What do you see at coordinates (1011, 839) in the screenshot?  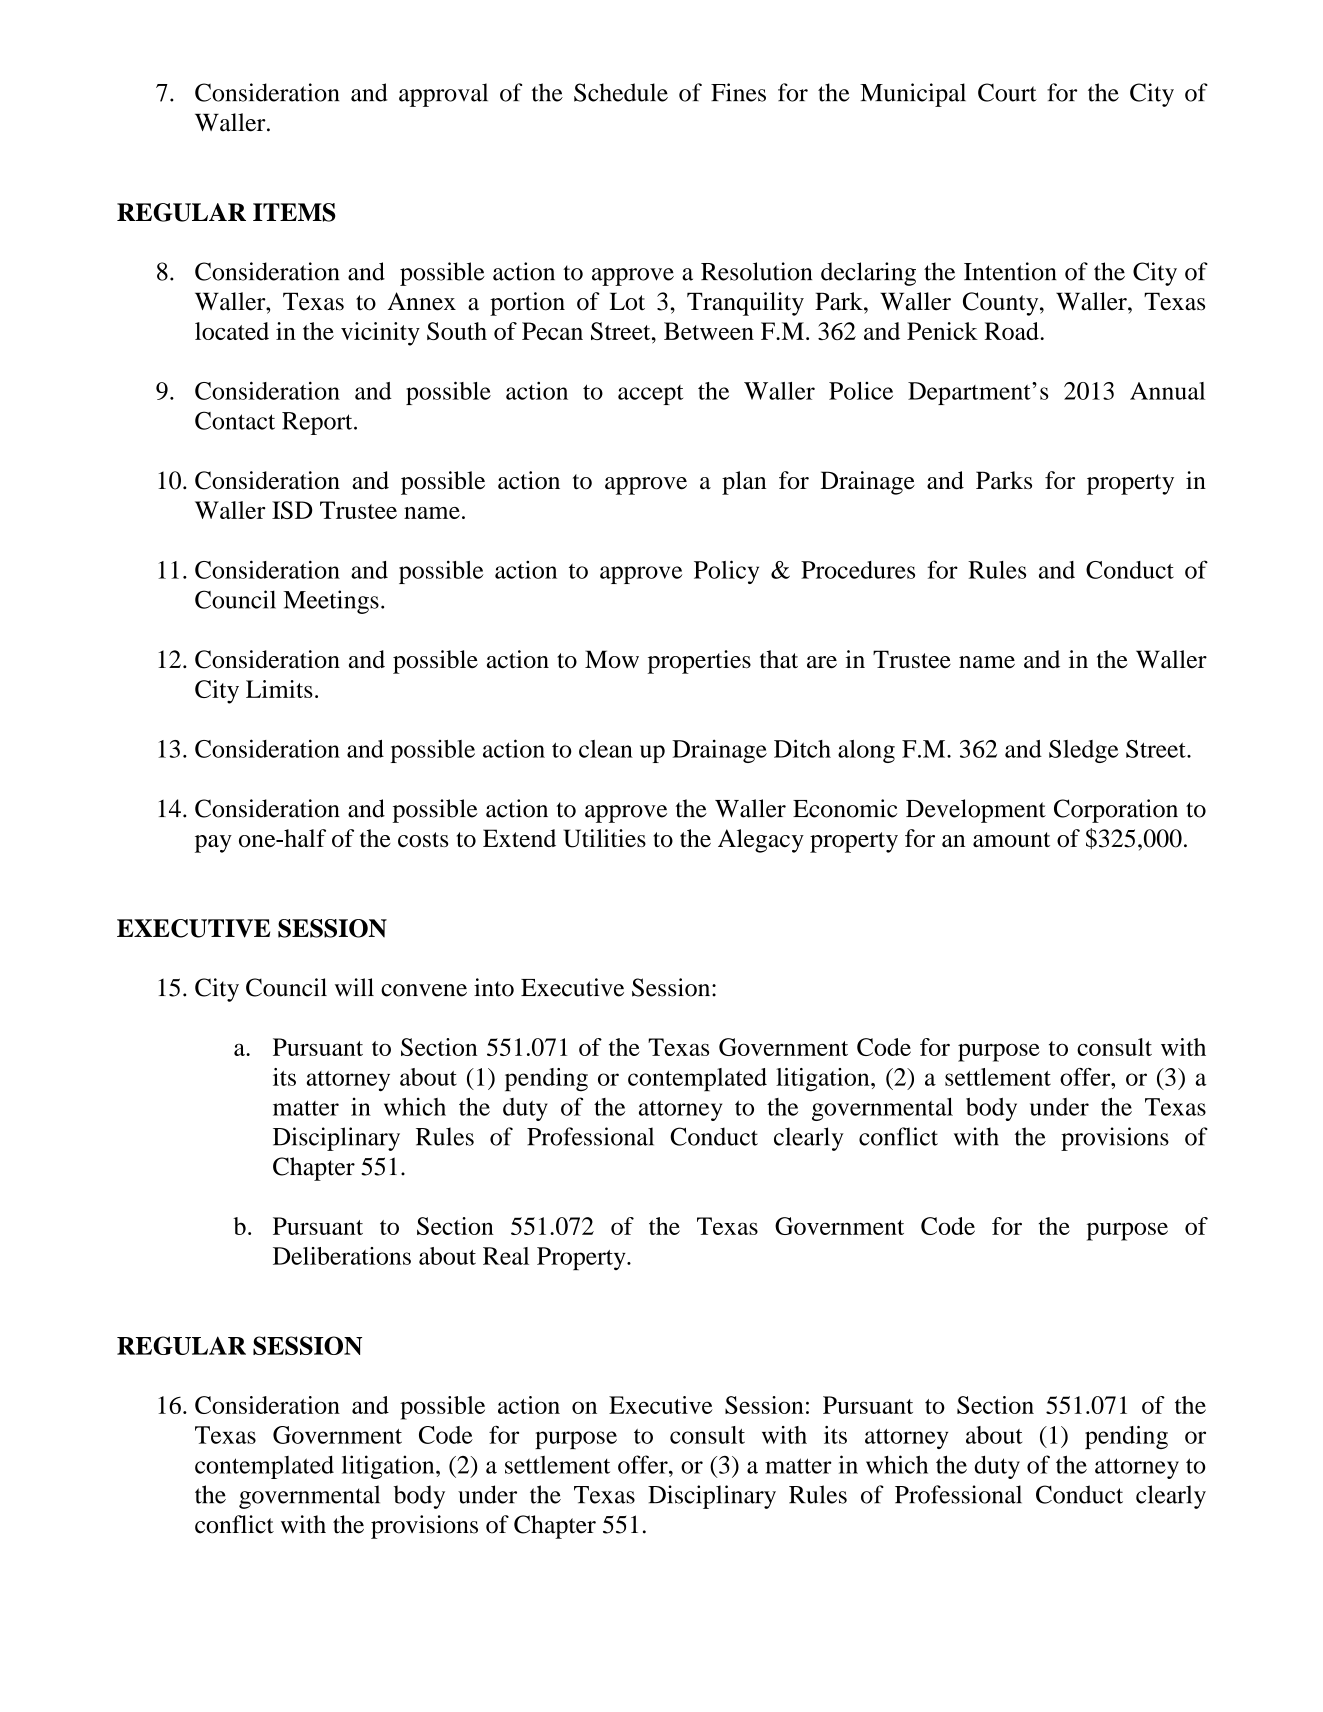 I see `amount` at bounding box center [1011, 839].
